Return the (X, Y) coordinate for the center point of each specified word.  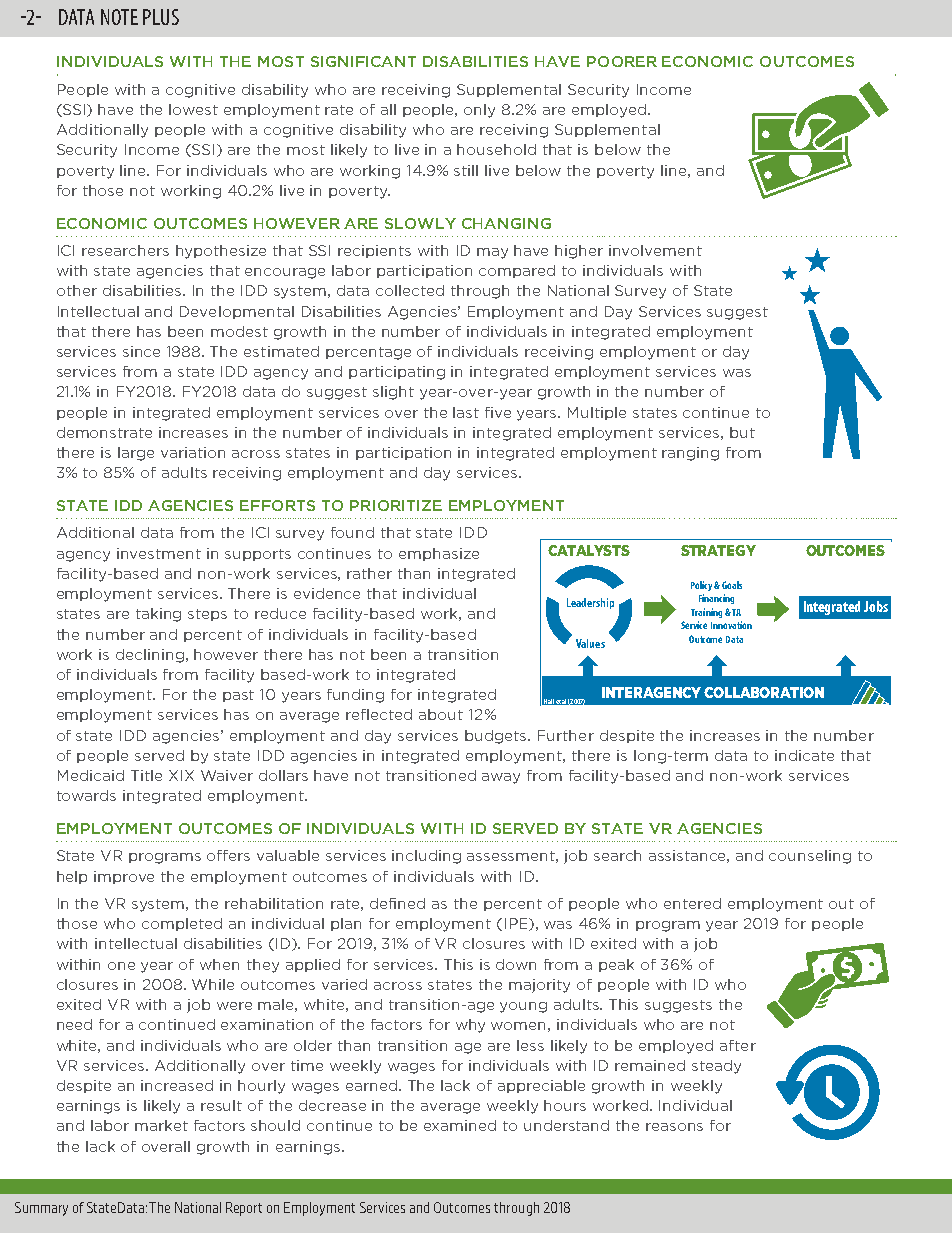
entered (692, 903)
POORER (622, 61)
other (77, 290)
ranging (690, 454)
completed (182, 924)
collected (410, 290)
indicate (804, 755)
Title (146, 775)
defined (397, 903)
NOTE (119, 17)
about (441, 714)
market (161, 1125)
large (136, 454)
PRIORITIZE (396, 505)
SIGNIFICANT (363, 61)
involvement (655, 250)
